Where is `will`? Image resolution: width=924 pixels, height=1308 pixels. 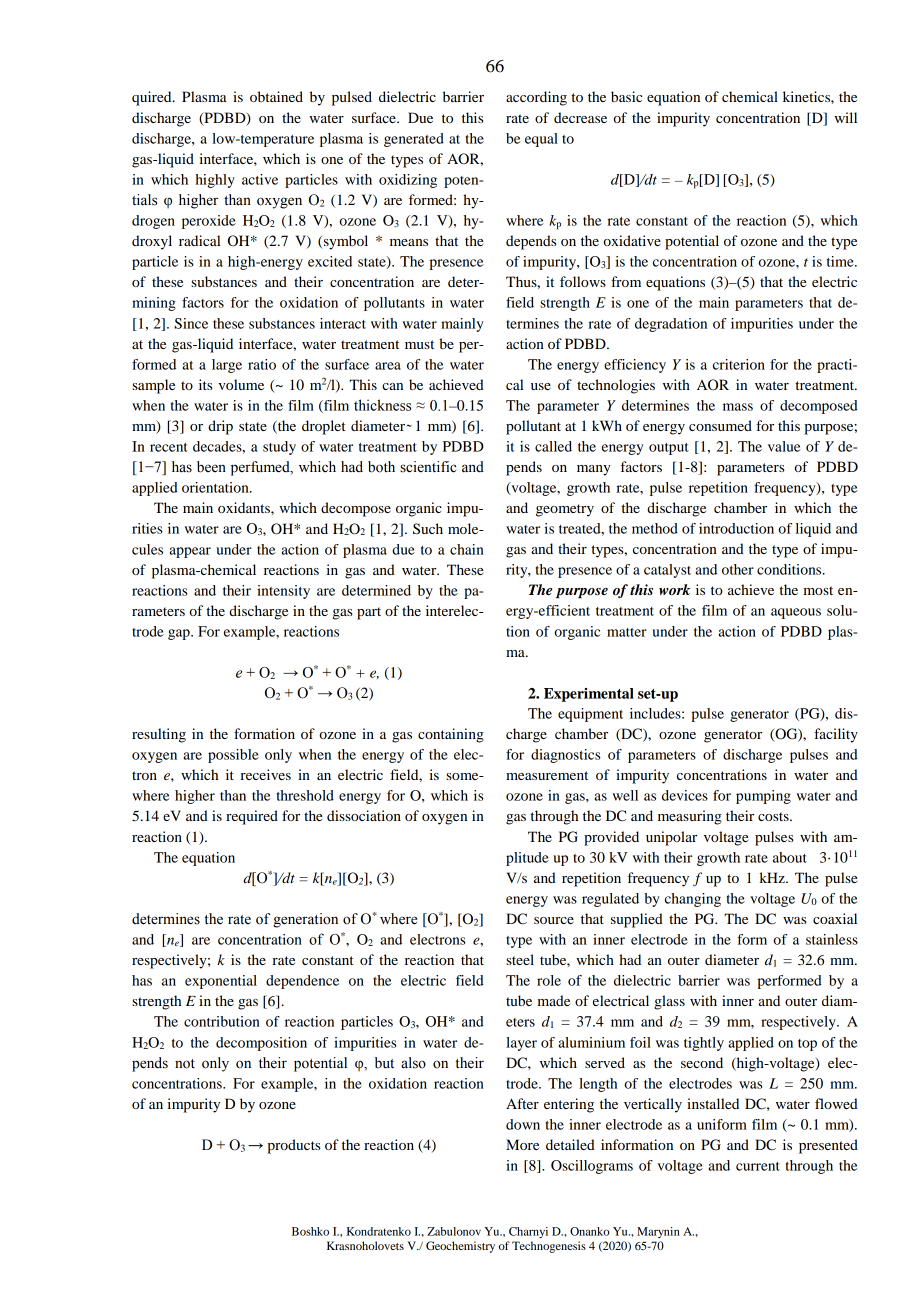 will is located at coordinates (845, 117).
